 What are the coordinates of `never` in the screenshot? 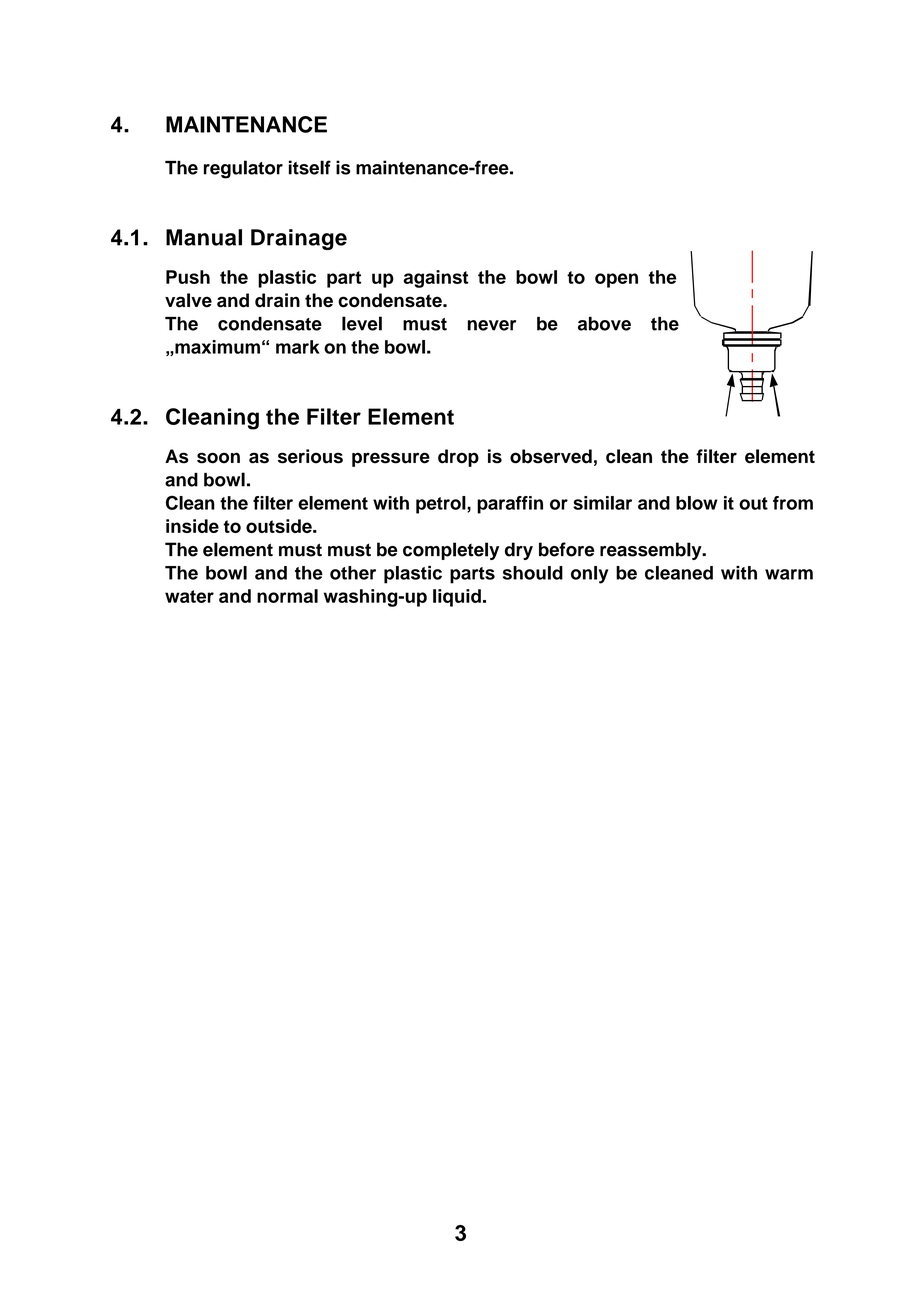 It's located at (492, 325).
